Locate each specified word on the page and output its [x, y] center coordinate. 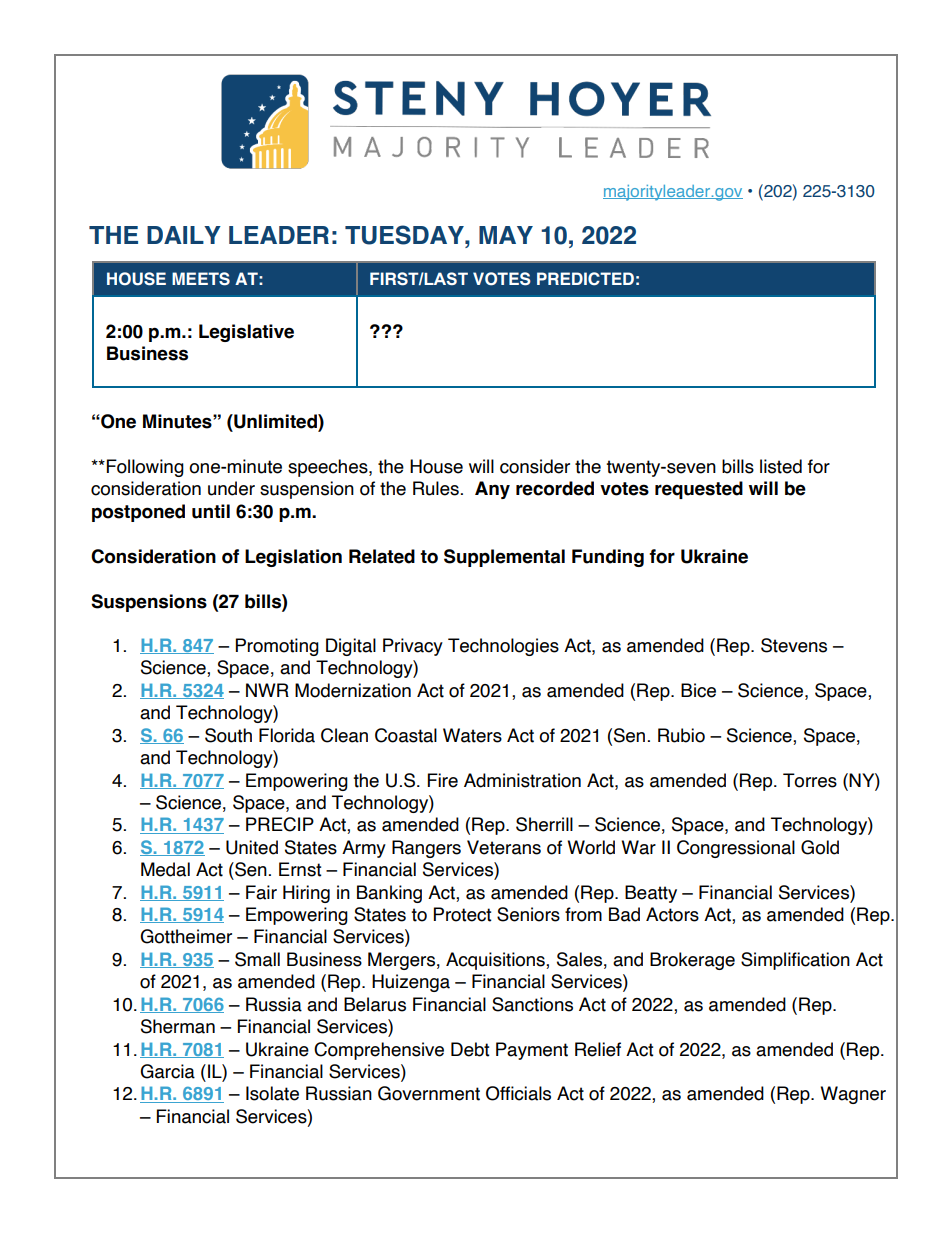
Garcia [167, 1071]
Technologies [503, 647]
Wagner [853, 1095]
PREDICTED [585, 279]
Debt [470, 1049]
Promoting [277, 647]
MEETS [201, 279]
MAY [506, 235]
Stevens [794, 645]
